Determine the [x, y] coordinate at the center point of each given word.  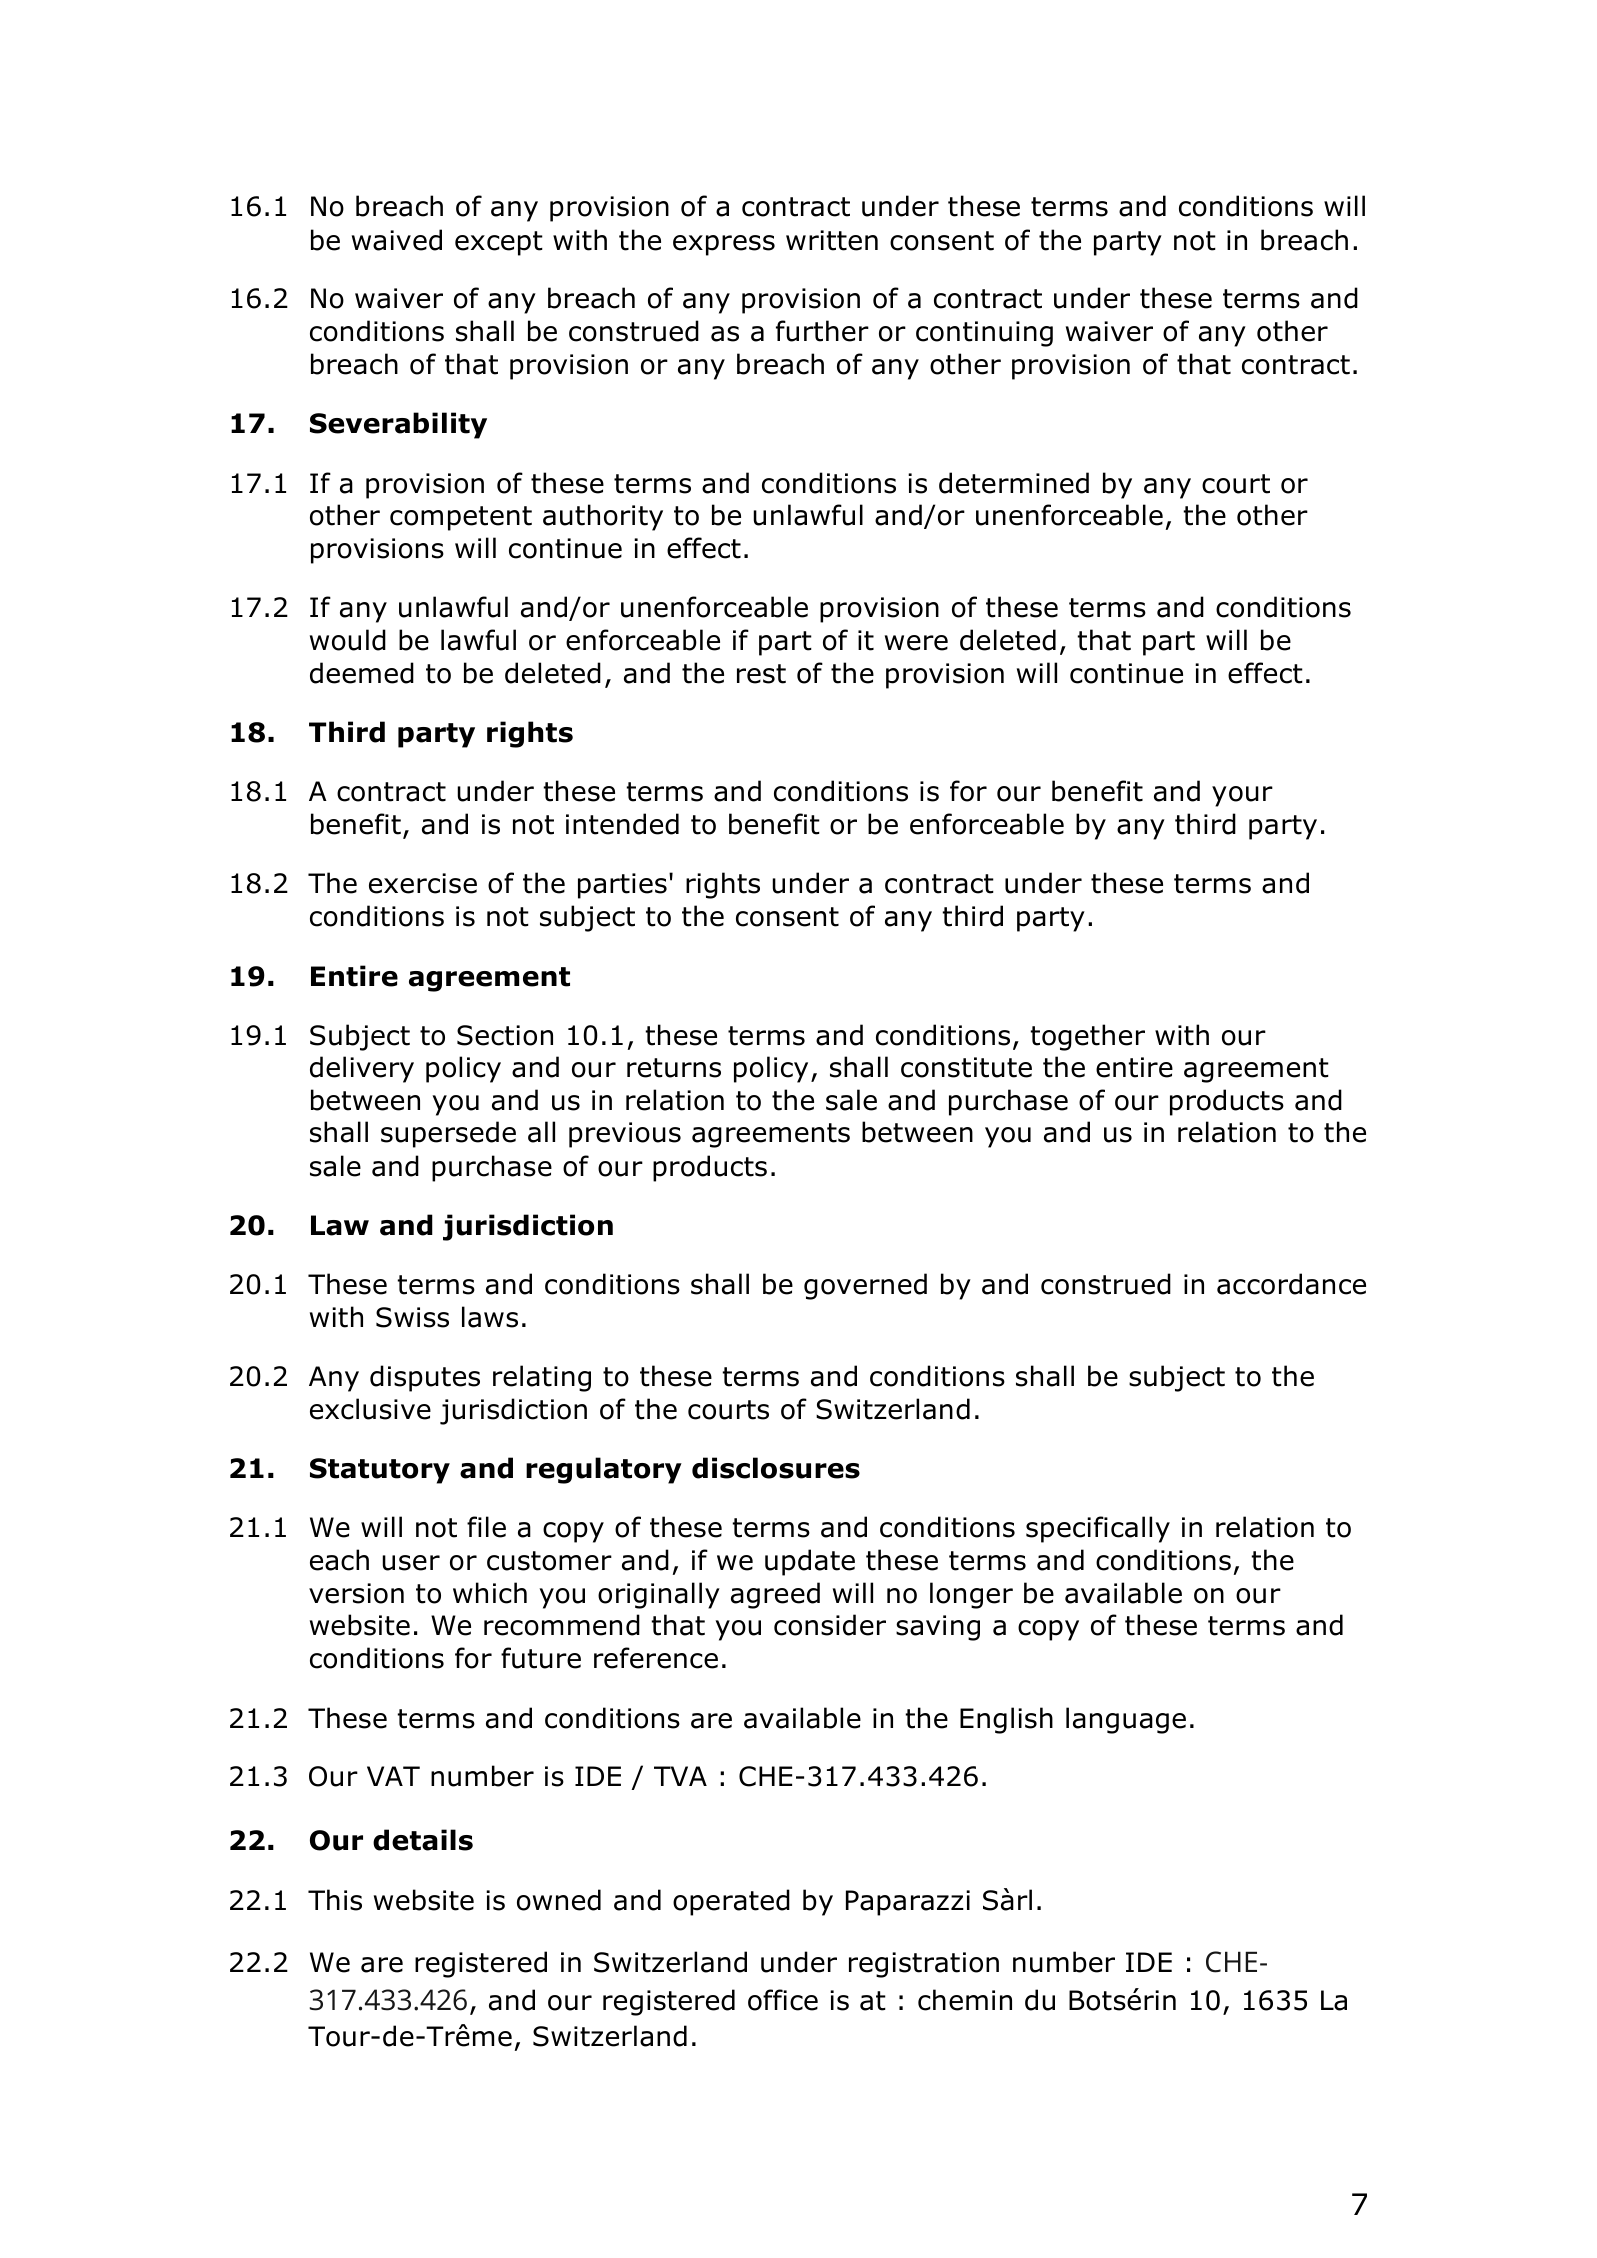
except [499, 243]
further [822, 331]
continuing [984, 334]
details [423, 1840]
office [783, 2000]
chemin [965, 2000]
